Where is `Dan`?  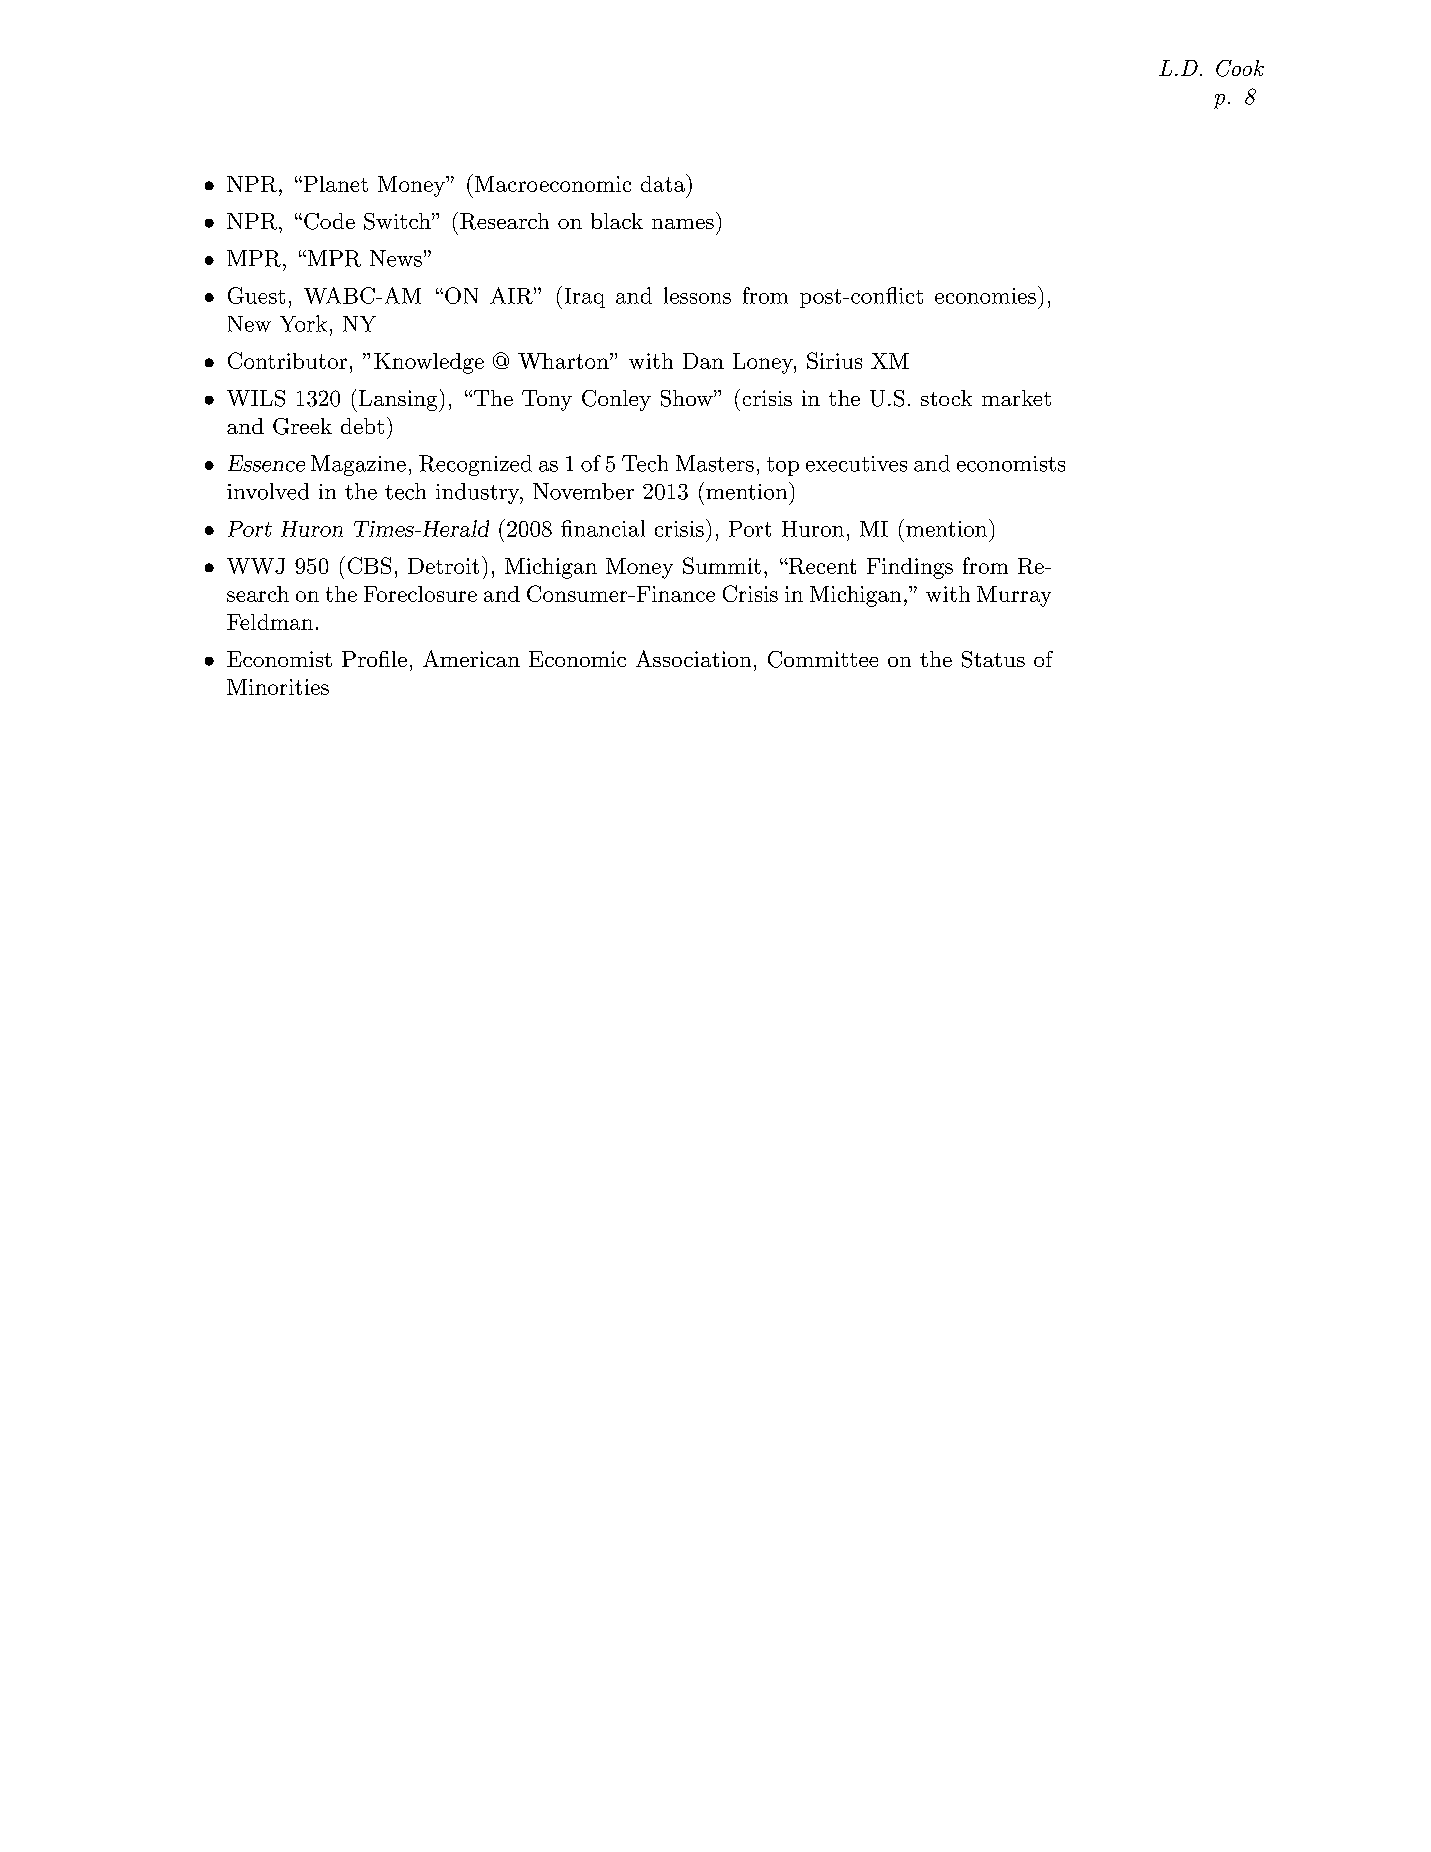 Dan is located at coordinates (703, 361).
